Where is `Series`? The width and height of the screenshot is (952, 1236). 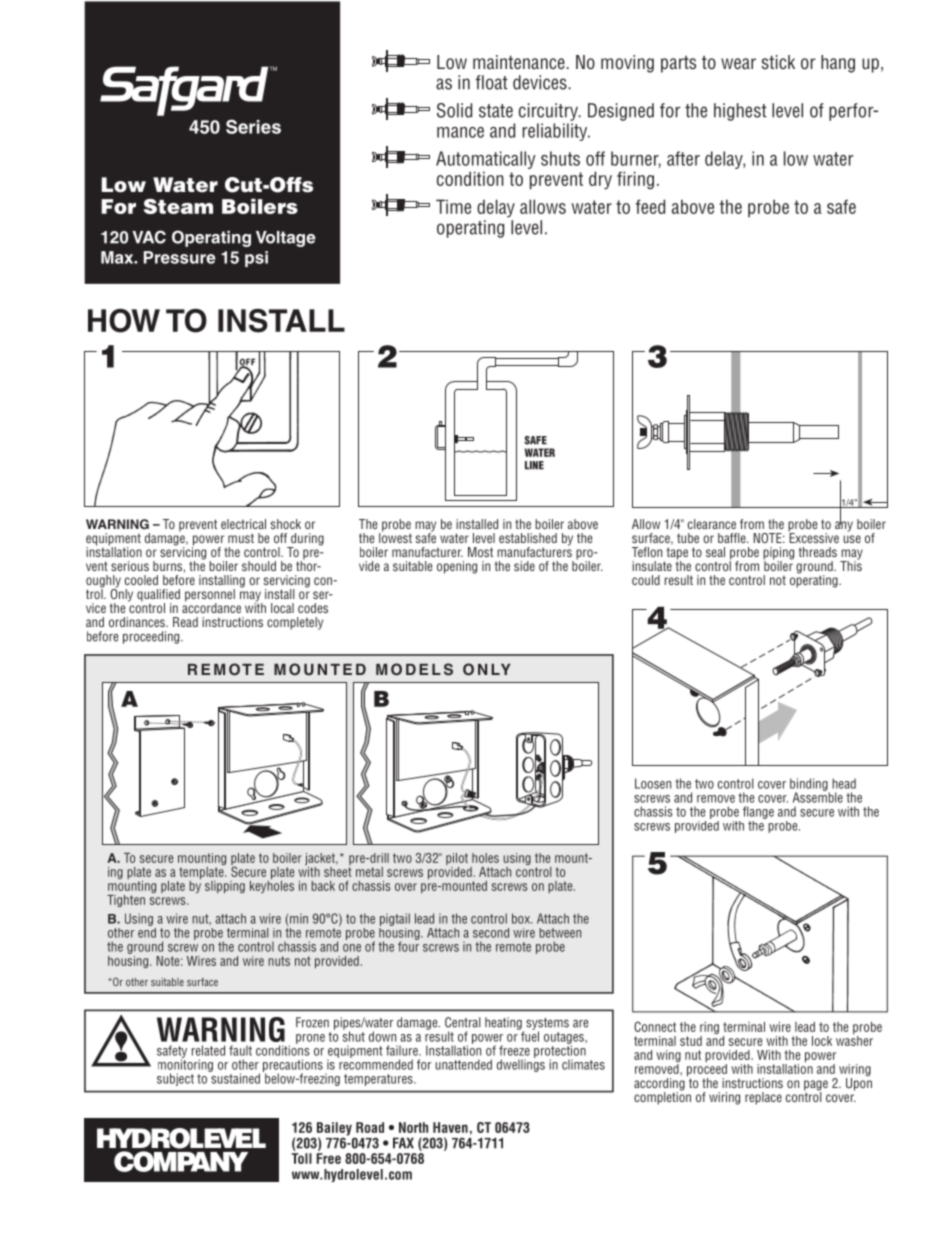 Series is located at coordinates (253, 126).
